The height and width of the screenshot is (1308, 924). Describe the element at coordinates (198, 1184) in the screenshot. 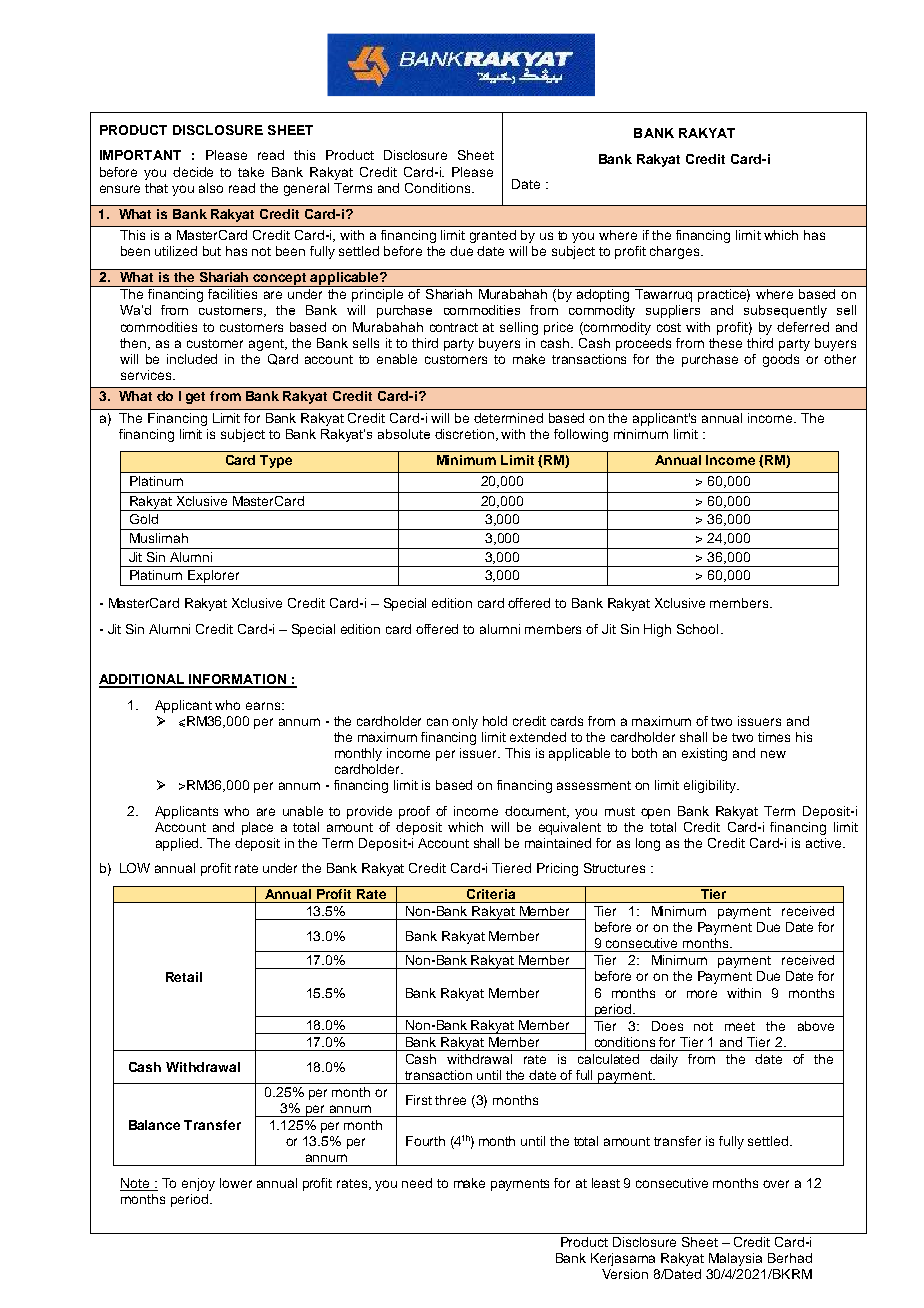

I see `enjoy` at that location.
